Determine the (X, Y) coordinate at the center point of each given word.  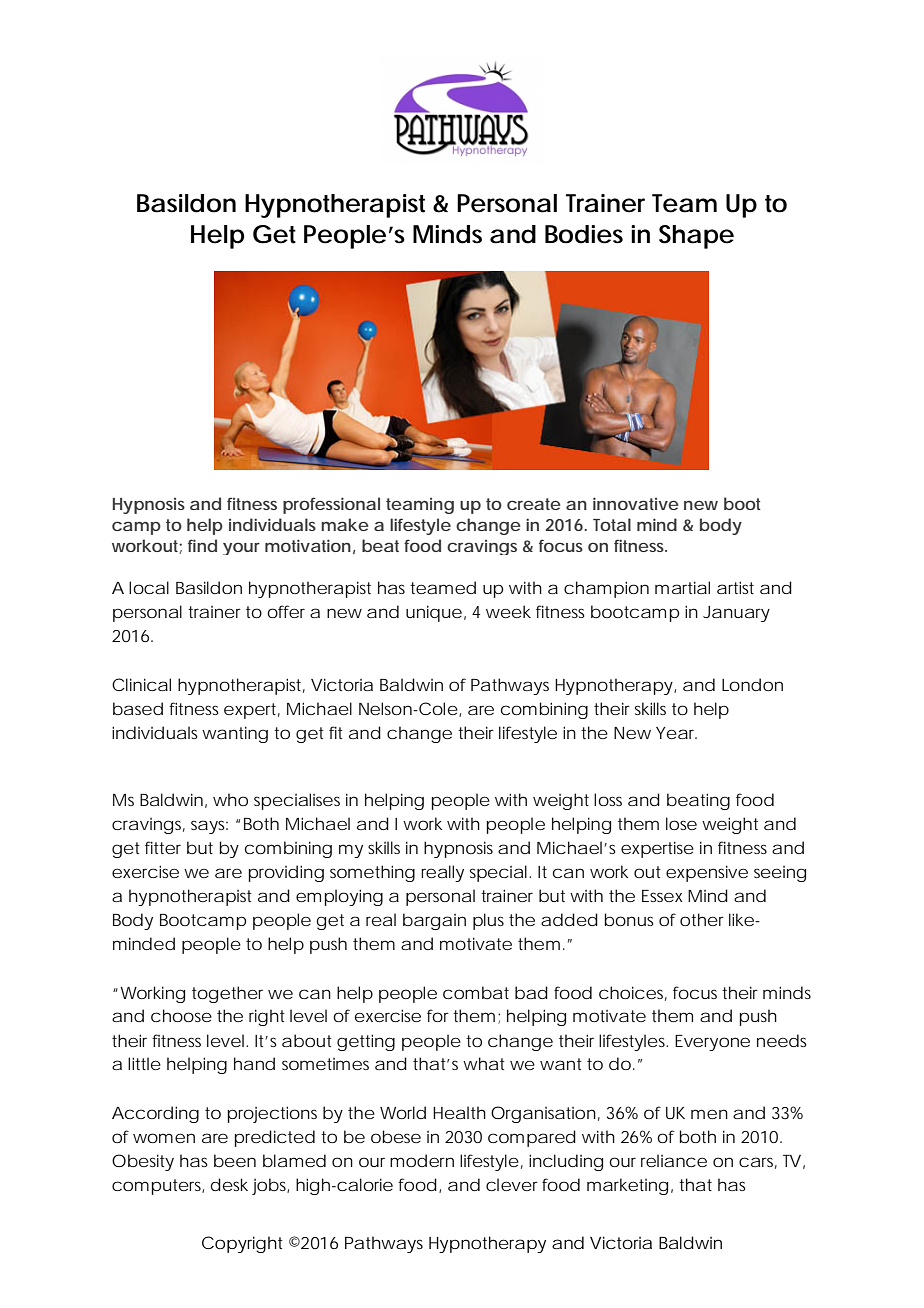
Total (612, 524)
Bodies (584, 234)
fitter (163, 847)
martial (682, 587)
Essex (662, 896)
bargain (434, 921)
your (241, 548)
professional (331, 505)
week (508, 611)
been (235, 1160)
